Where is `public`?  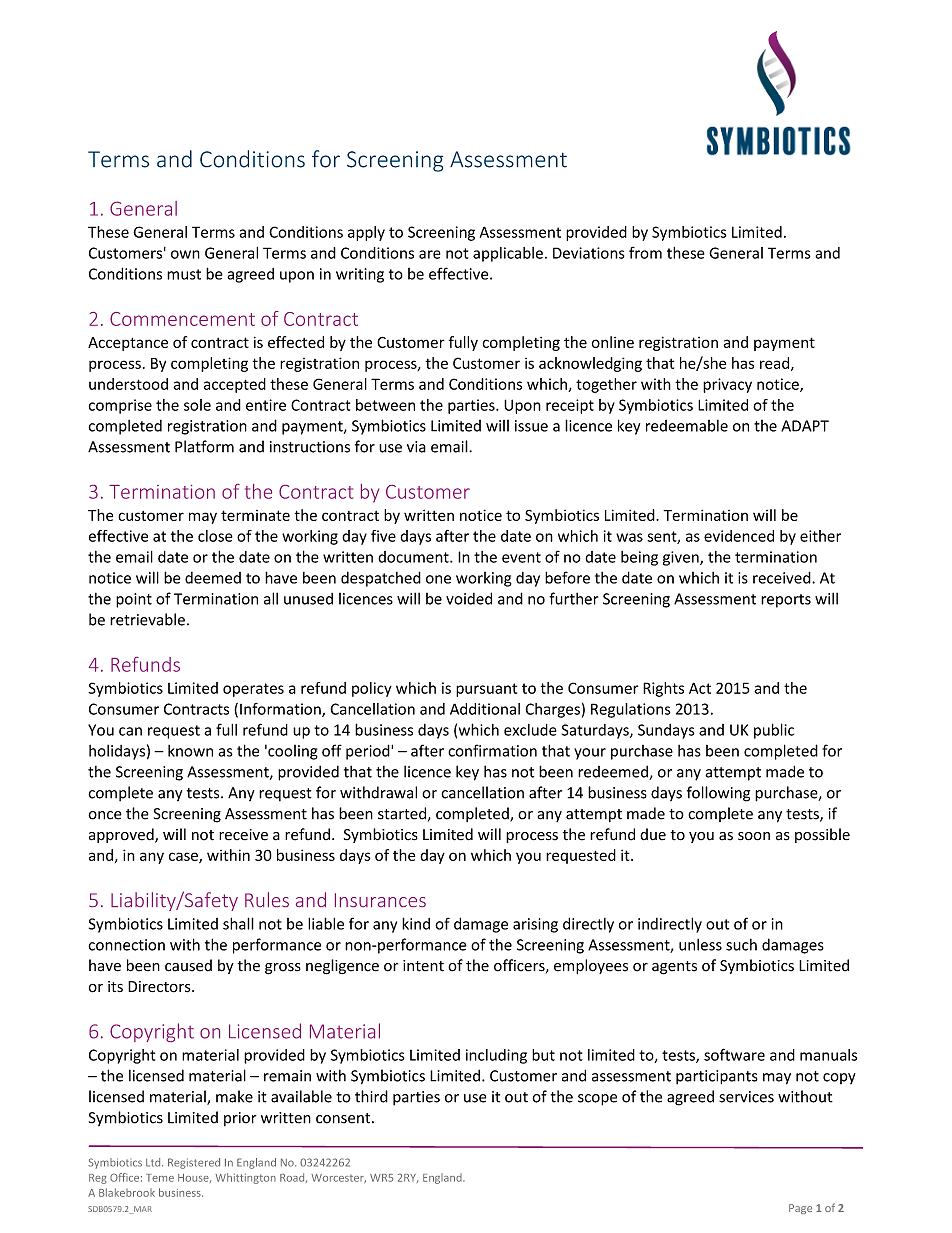
public is located at coordinates (774, 731).
